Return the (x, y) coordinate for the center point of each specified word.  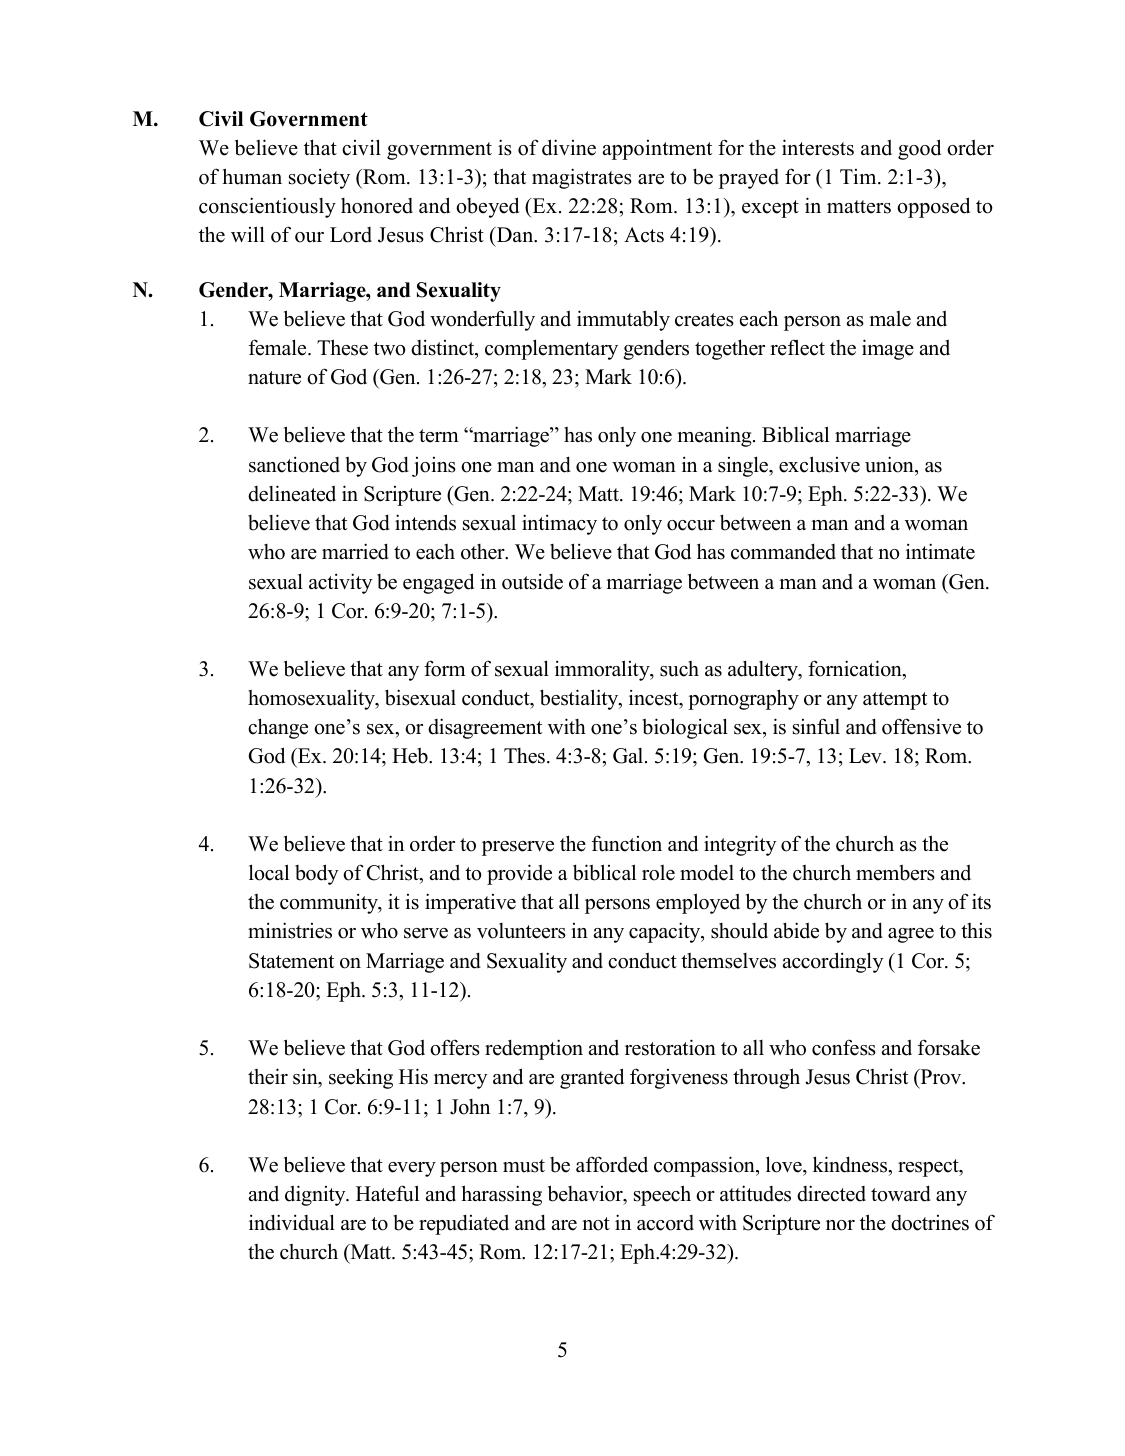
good (919, 149)
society (319, 179)
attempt (895, 701)
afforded (612, 1164)
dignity (316, 1195)
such (679, 669)
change (278, 728)
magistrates (582, 178)
